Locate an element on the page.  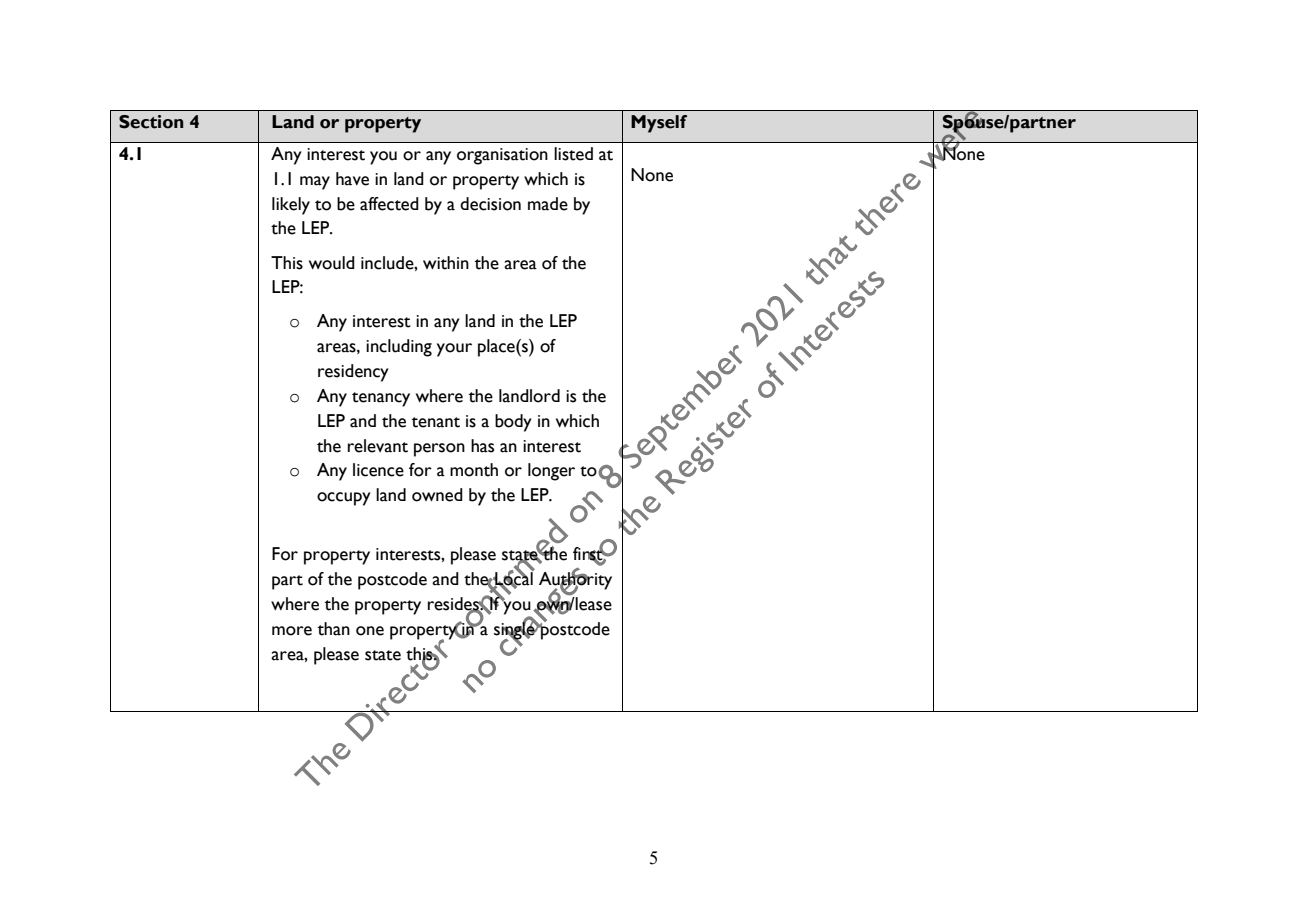
Authority is located at coordinates (575, 581).
